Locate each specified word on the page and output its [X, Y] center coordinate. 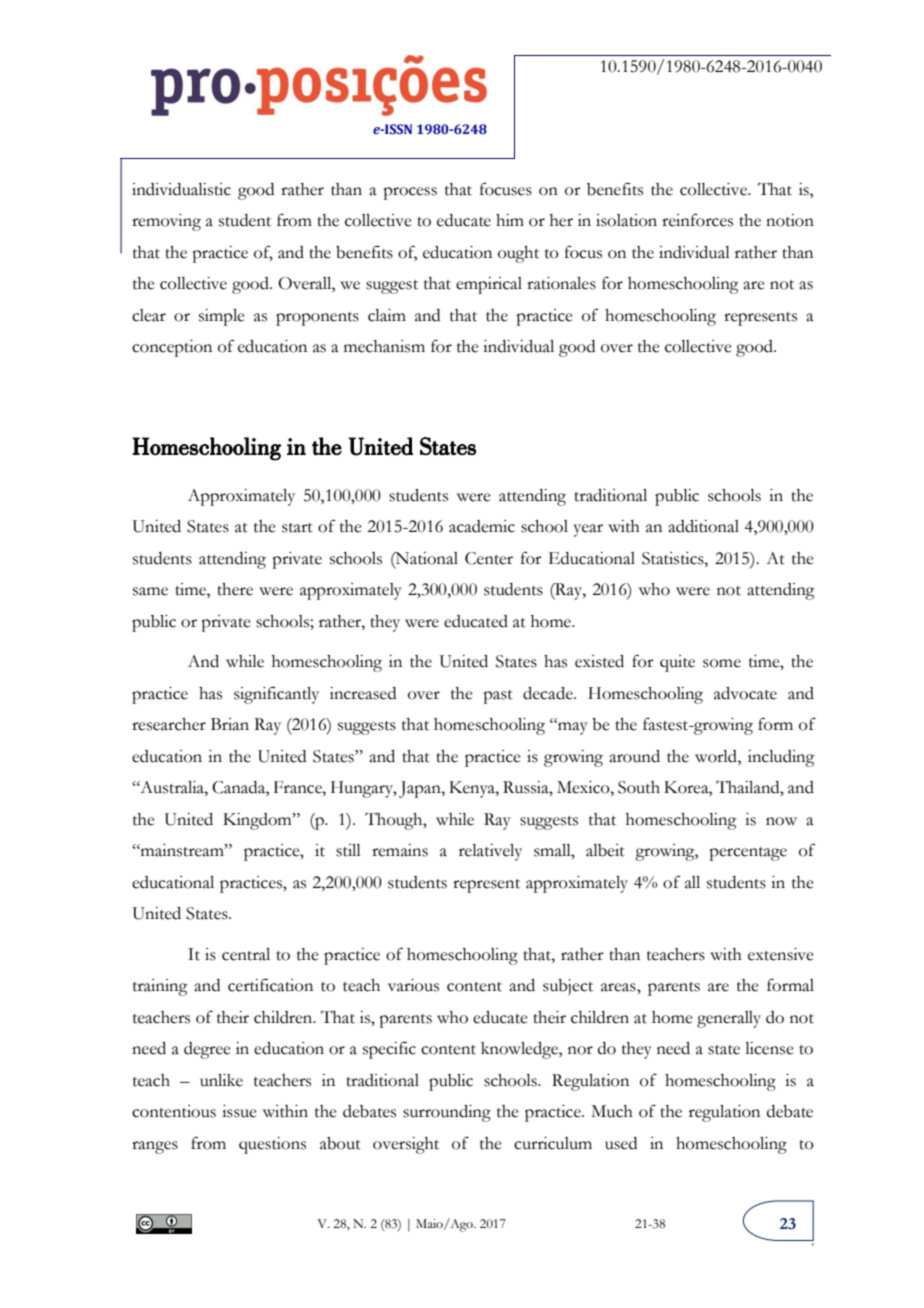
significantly [276, 695]
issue [239, 1111]
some [722, 663]
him [510, 220]
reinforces [697, 220]
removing [166, 222]
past [498, 697]
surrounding [447, 1113]
